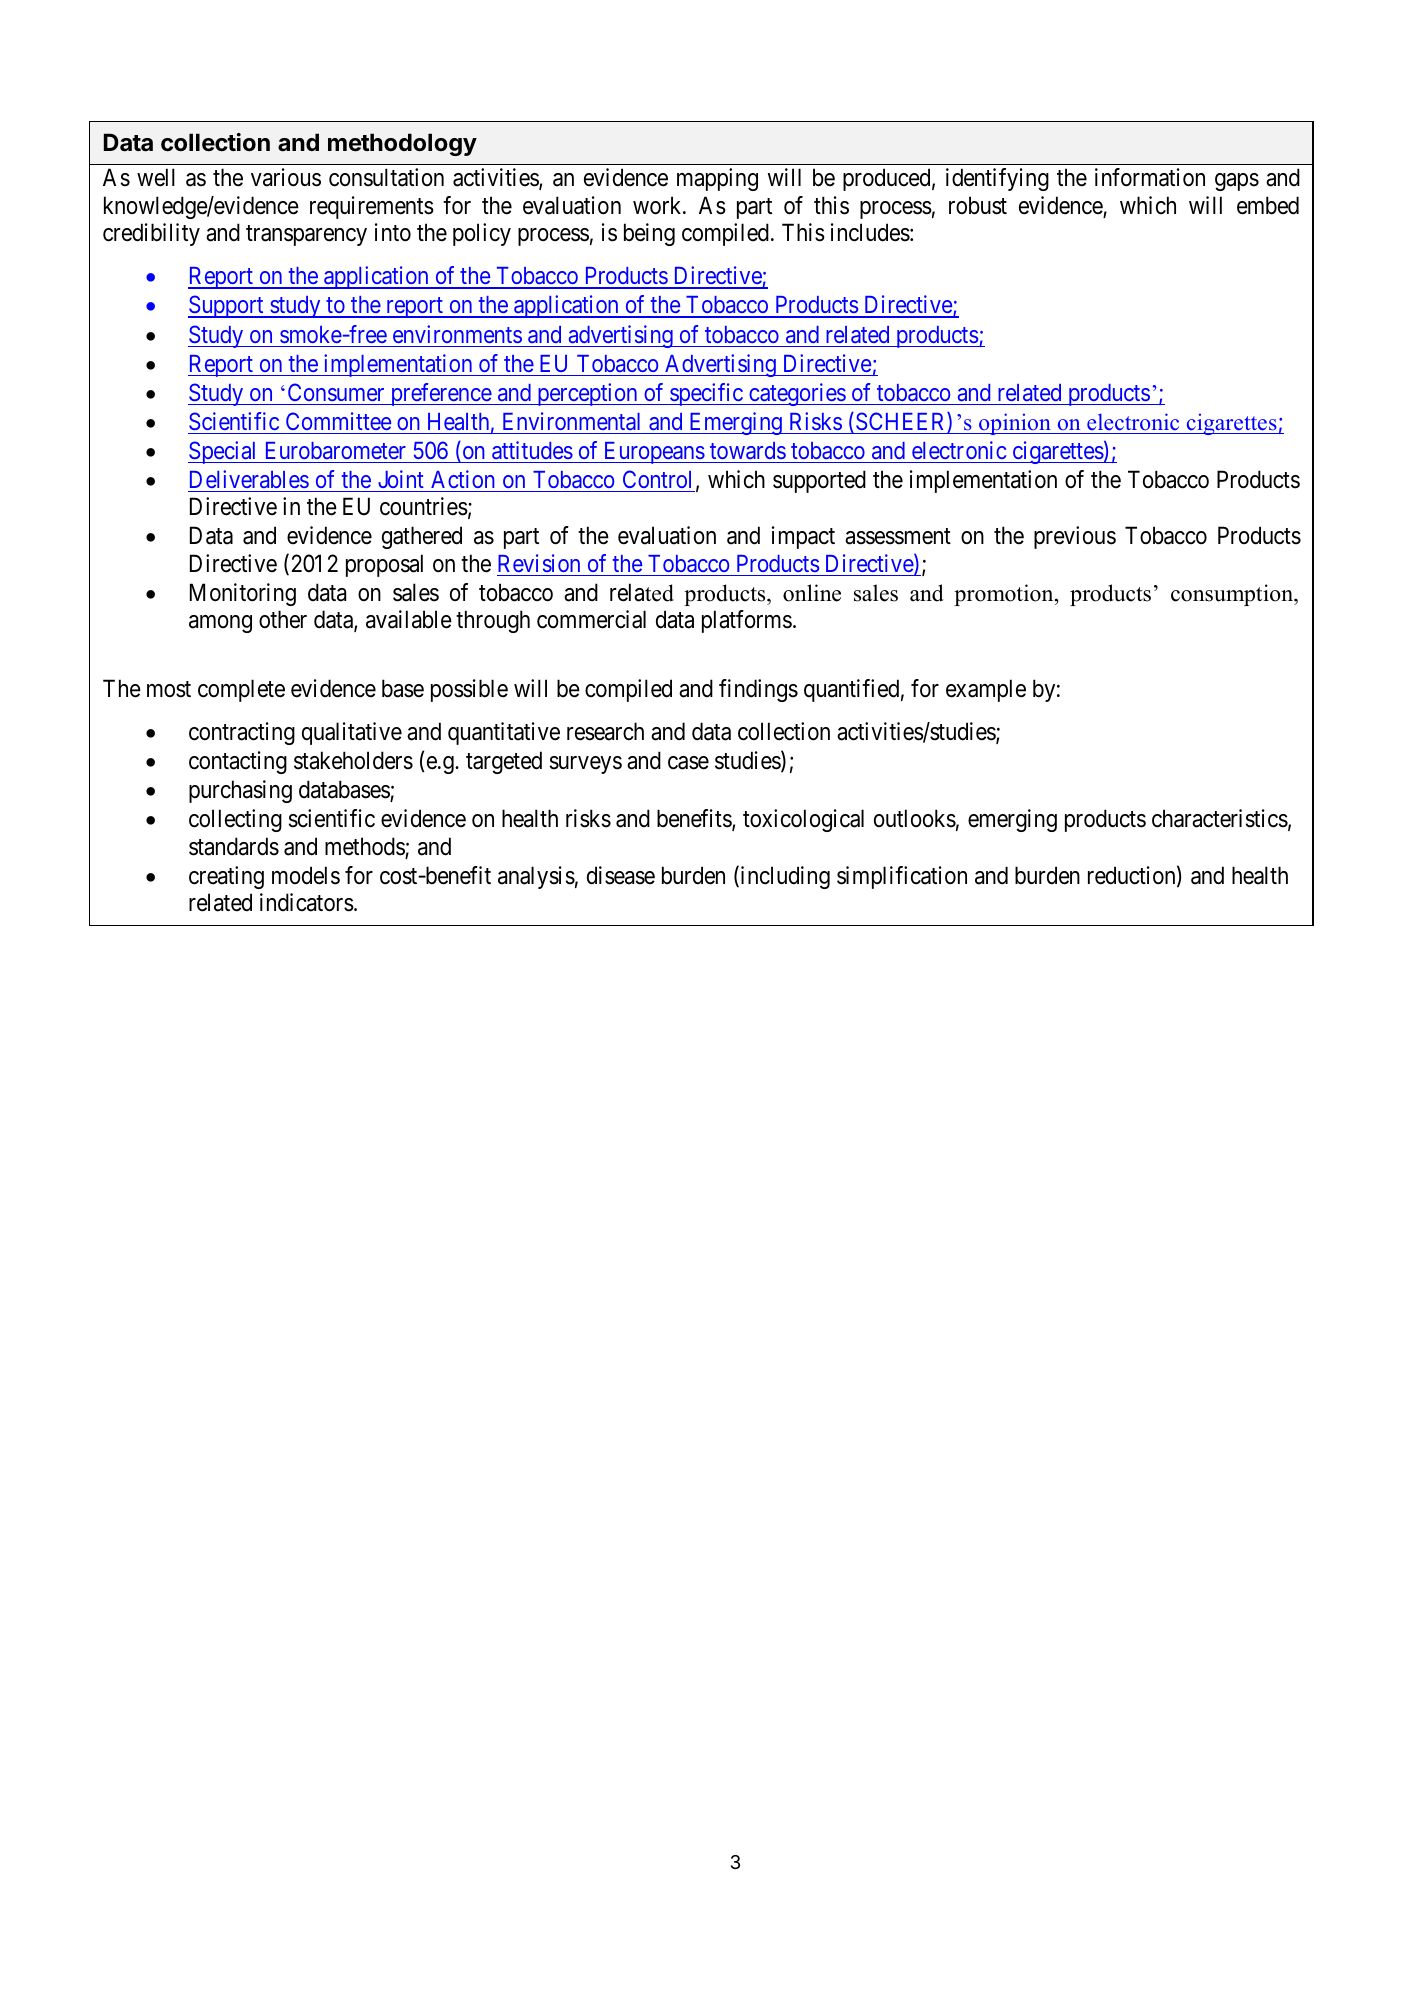 This screenshot has width=1416, height=2002. I want to click on mapping, so click(717, 179).
